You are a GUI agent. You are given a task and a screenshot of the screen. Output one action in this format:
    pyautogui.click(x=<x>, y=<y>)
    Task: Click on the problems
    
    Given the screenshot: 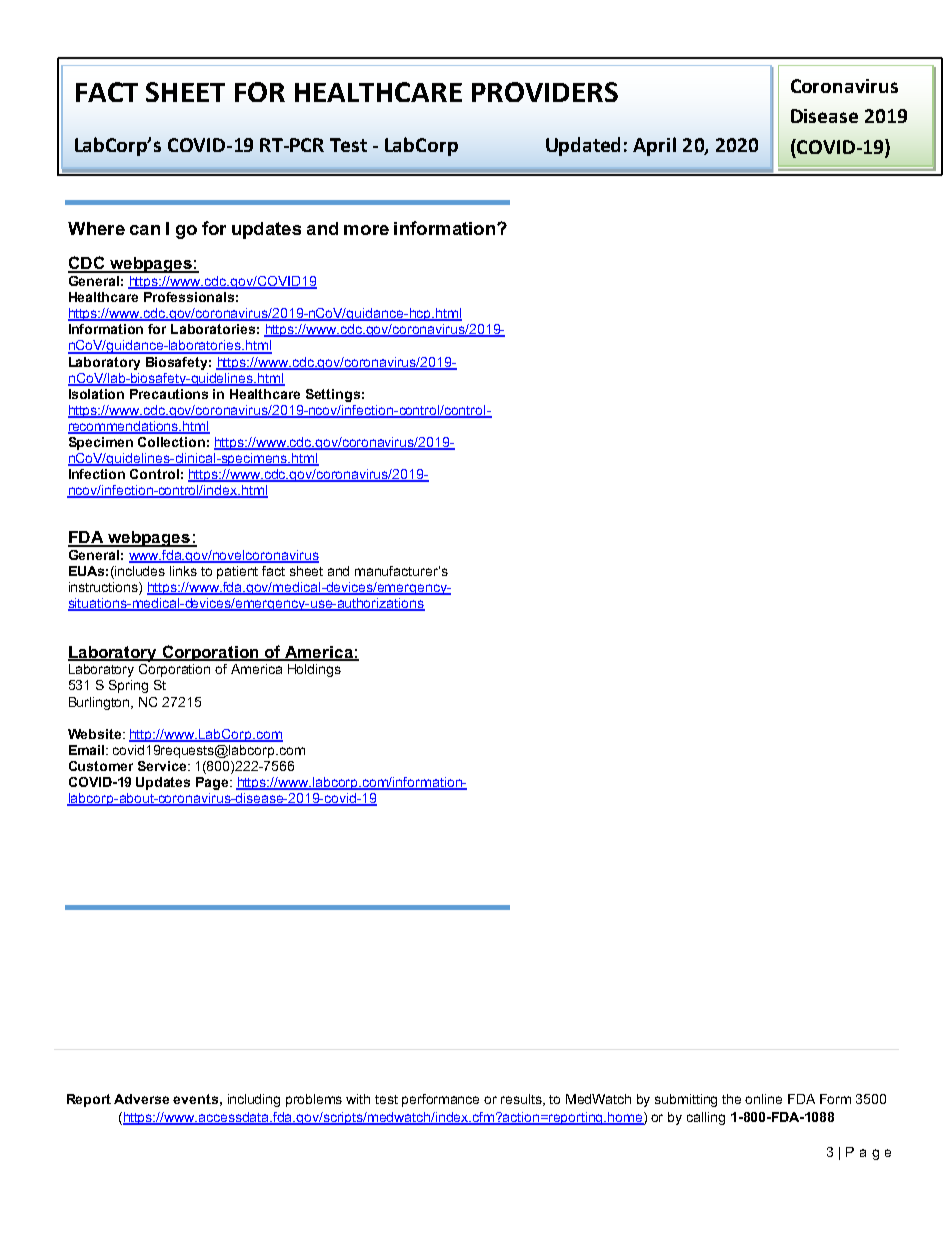 What is the action you would take?
    pyautogui.click(x=314, y=1100)
